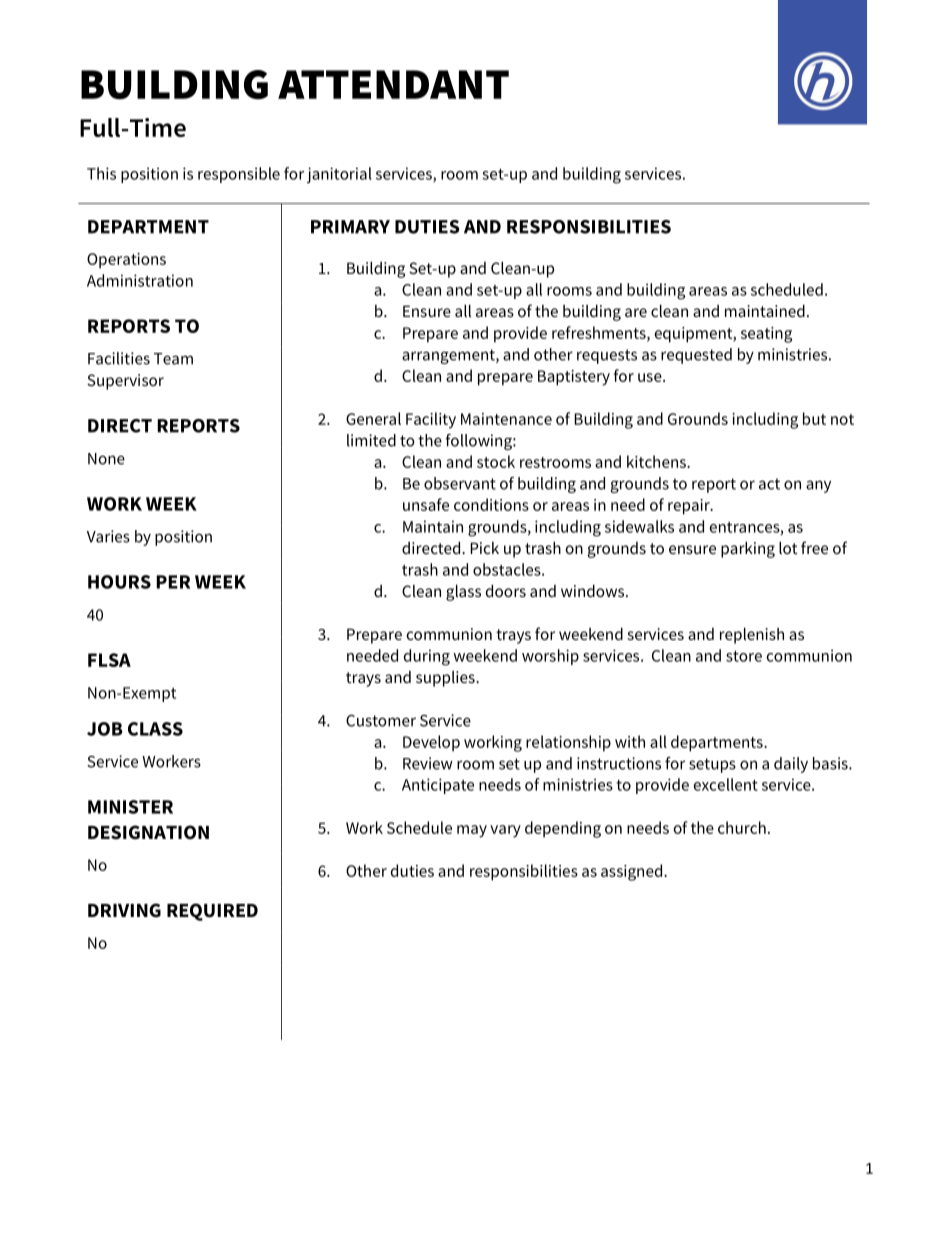  What do you see at coordinates (491, 504) in the image?
I see `conditions` at bounding box center [491, 504].
